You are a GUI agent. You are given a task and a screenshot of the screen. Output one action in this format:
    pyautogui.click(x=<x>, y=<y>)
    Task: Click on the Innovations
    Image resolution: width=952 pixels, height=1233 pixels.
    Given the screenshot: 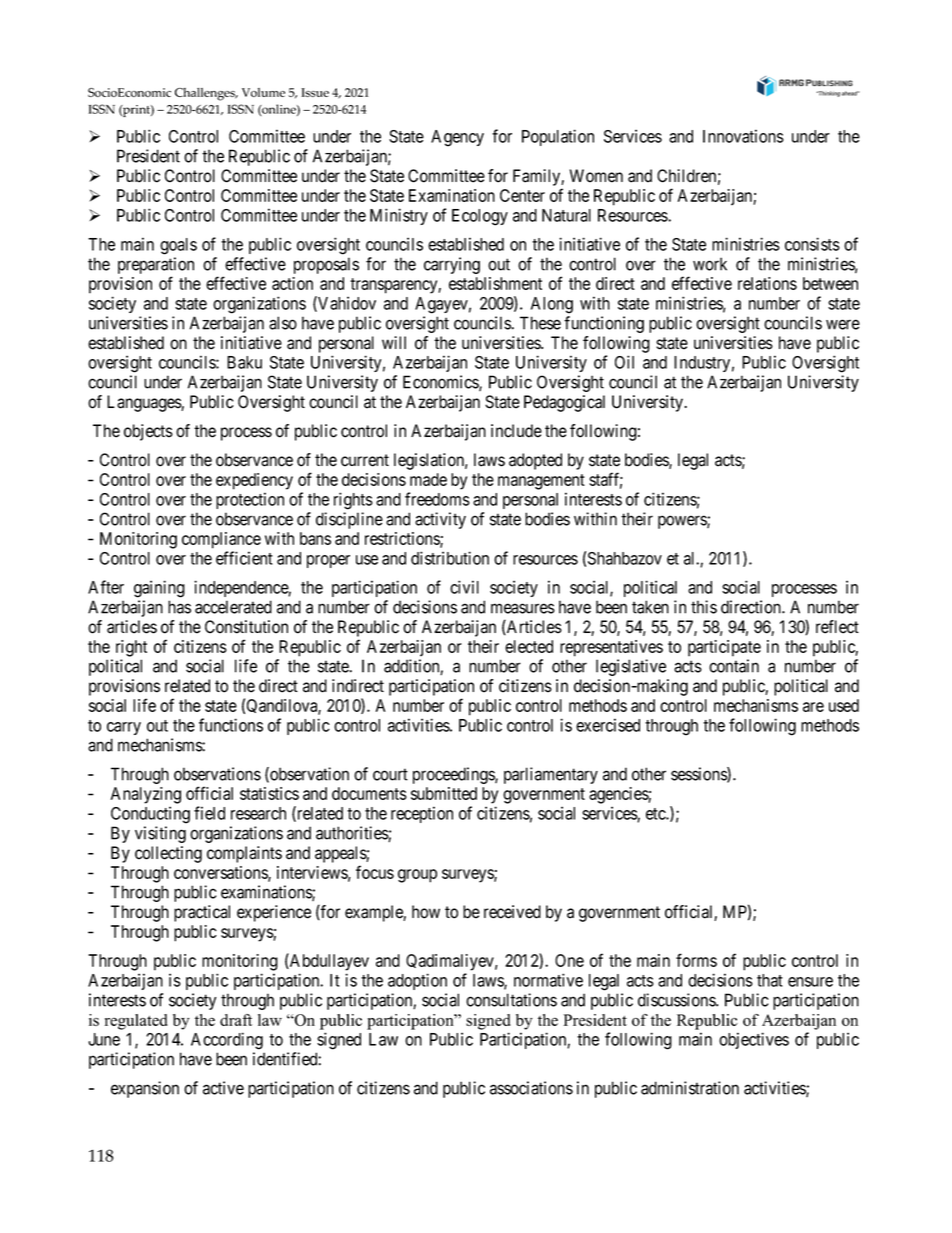 What is the action you would take?
    pyautogui.click(x=743, y=136)
